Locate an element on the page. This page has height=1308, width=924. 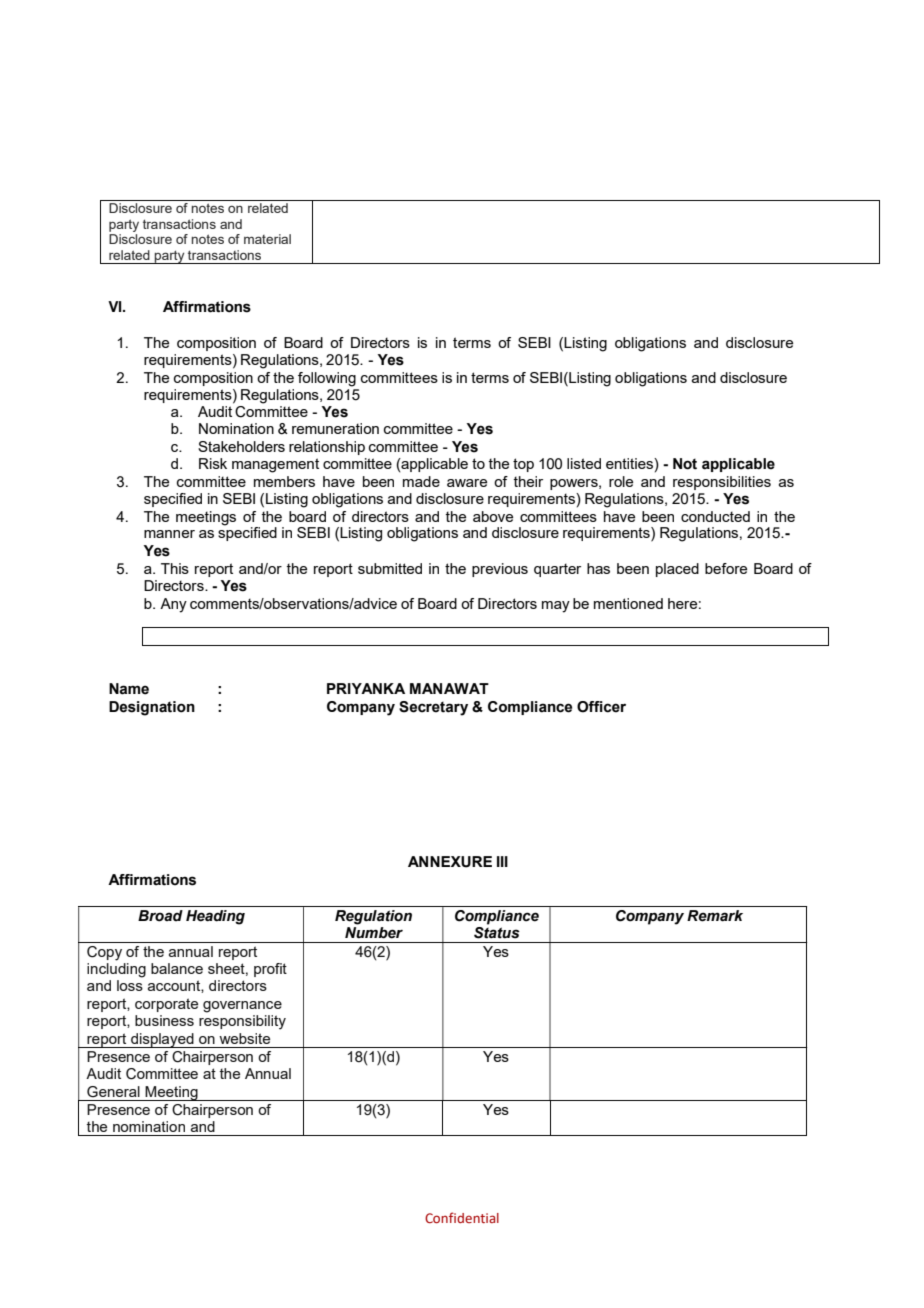
Designation is located at coordinates (152, 708).
